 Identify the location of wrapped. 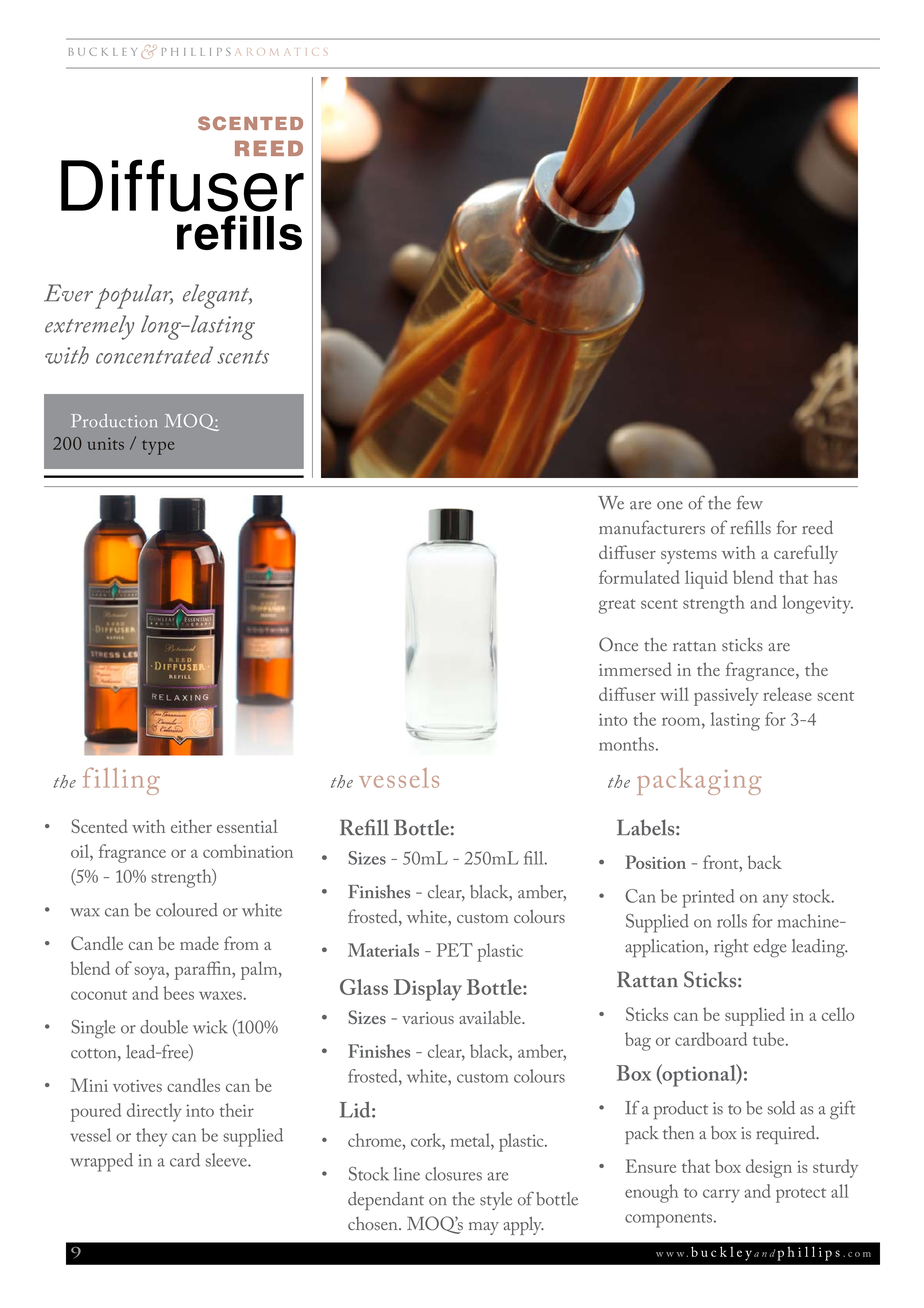
(101, 1162).
